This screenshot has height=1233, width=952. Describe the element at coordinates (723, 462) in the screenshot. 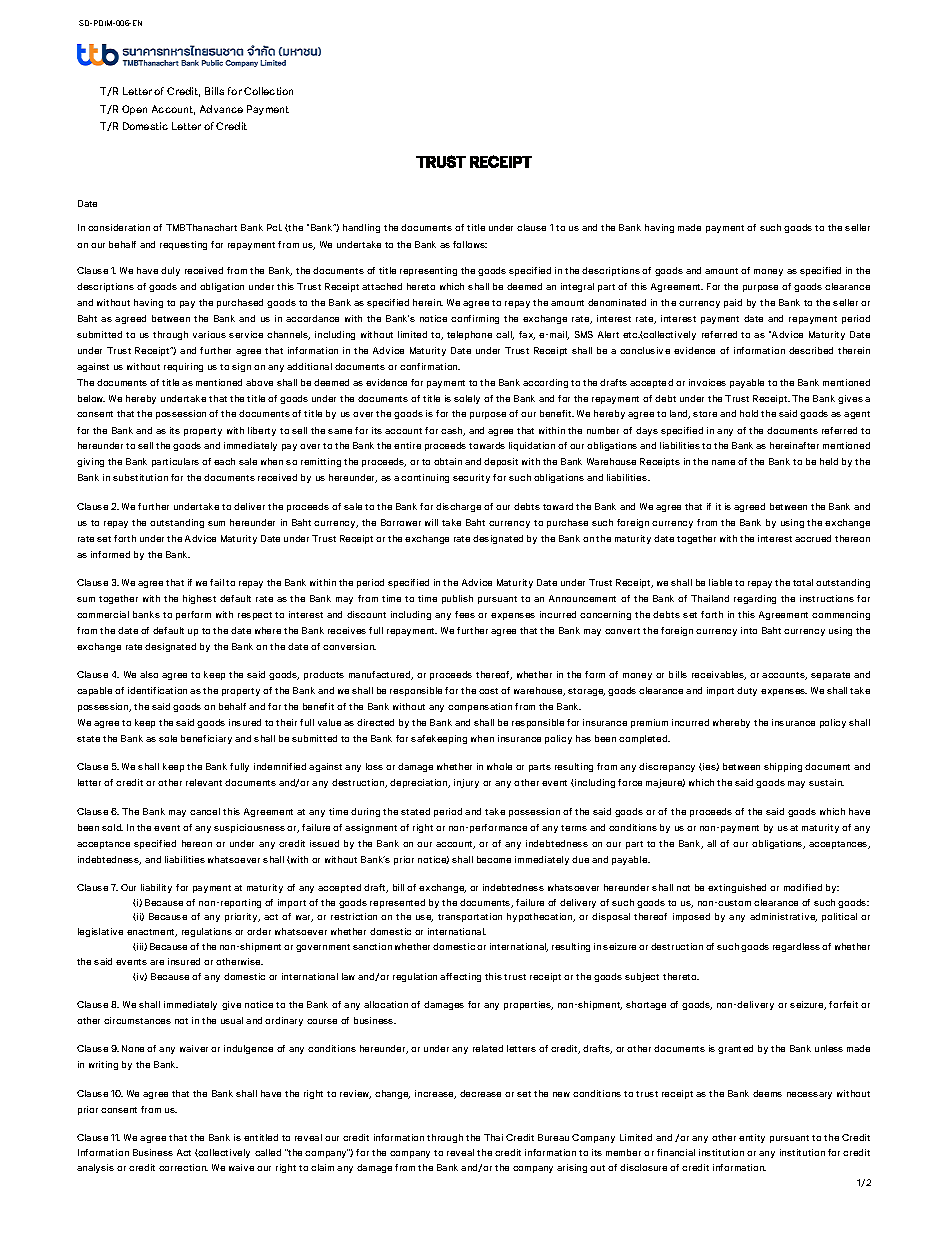

I see `name` at that location.
